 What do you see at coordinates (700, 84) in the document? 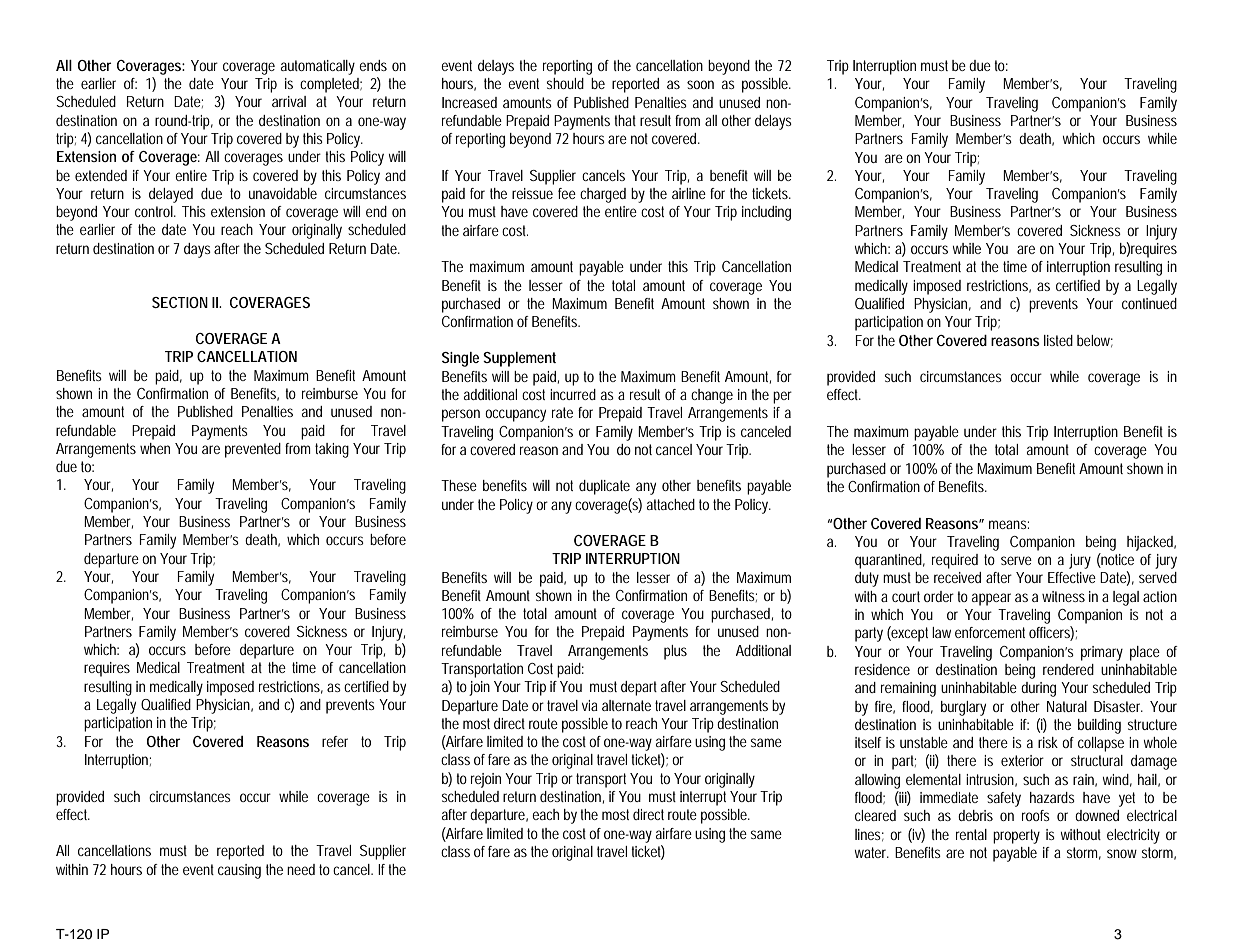
I see `soon` at bounding box center [700, 84].
